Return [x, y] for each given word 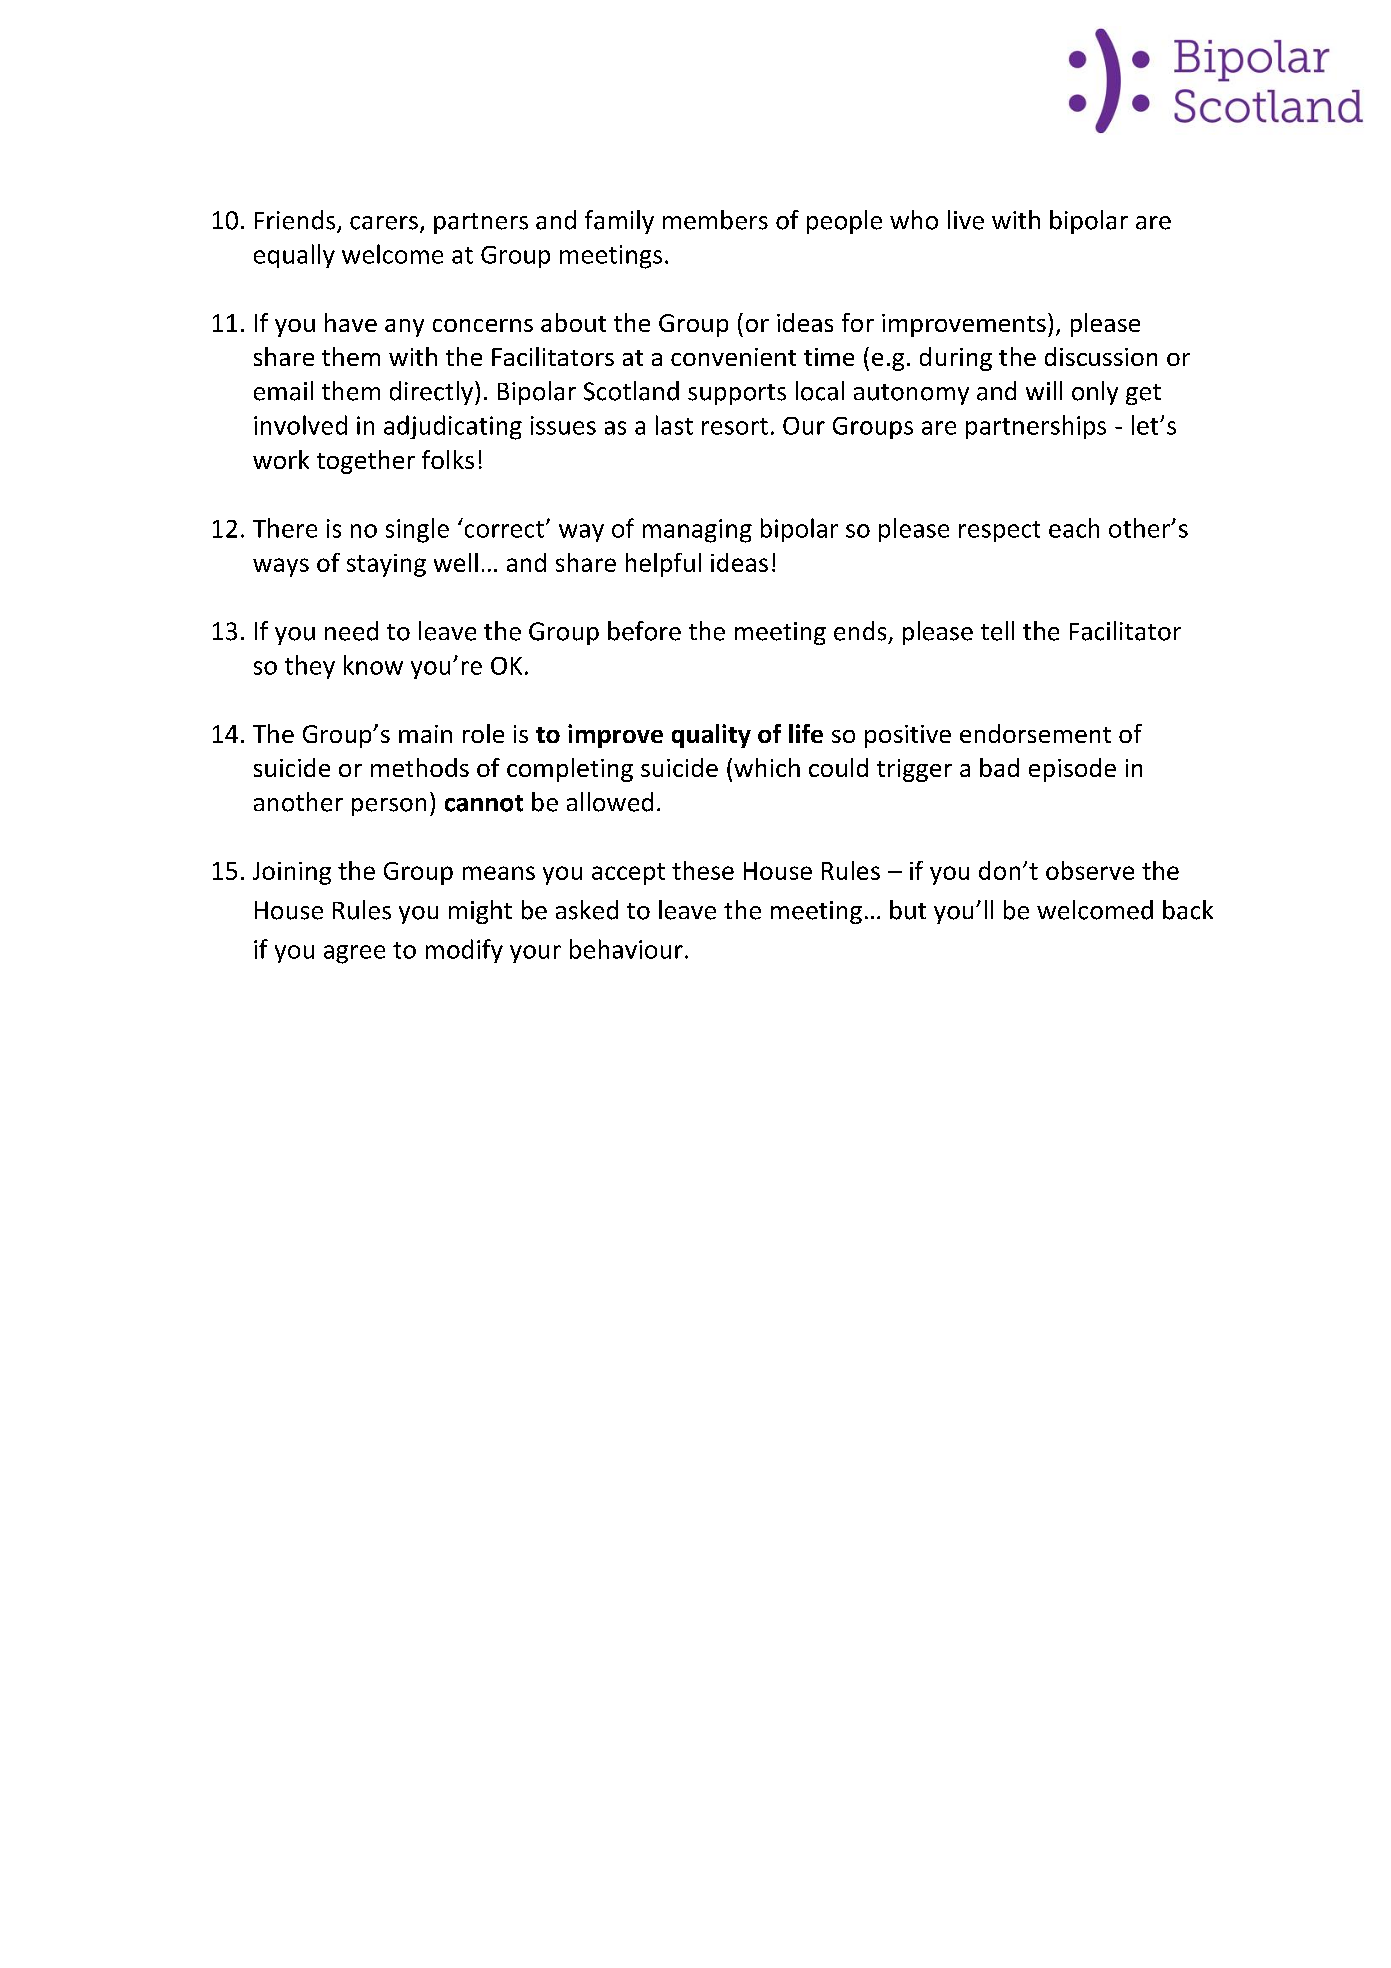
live [966, 220]
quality [711, 736]
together [366, 462]
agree [354, 954]
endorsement [1035, 733]
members [715, 220]
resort [735, 426]
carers [384, 223]
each [1074, 528]
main [425, 734]
